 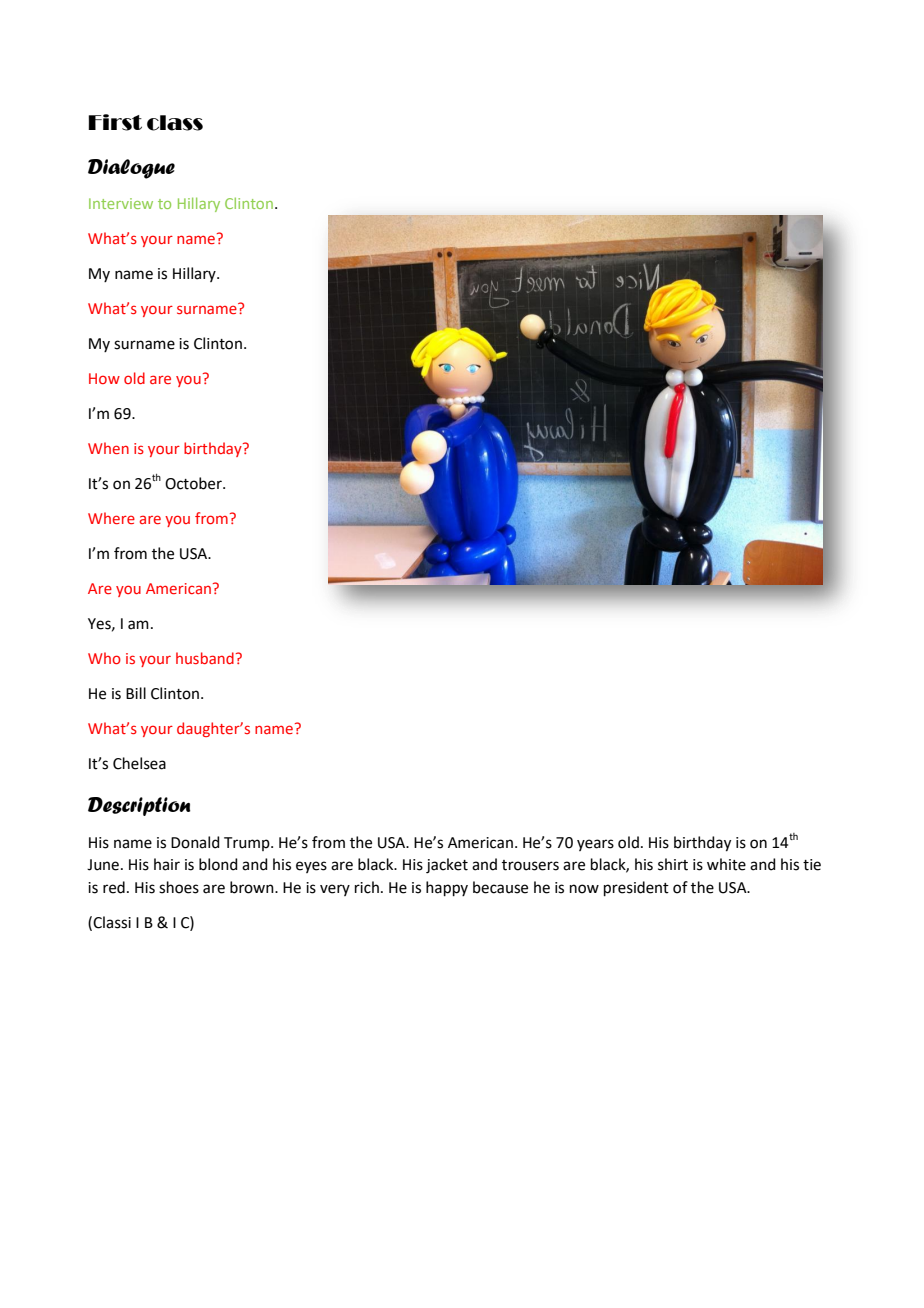 What do you see at coordinates (595, 845) in the screenshot?
I see `years` at bounding box center [595, 845].
